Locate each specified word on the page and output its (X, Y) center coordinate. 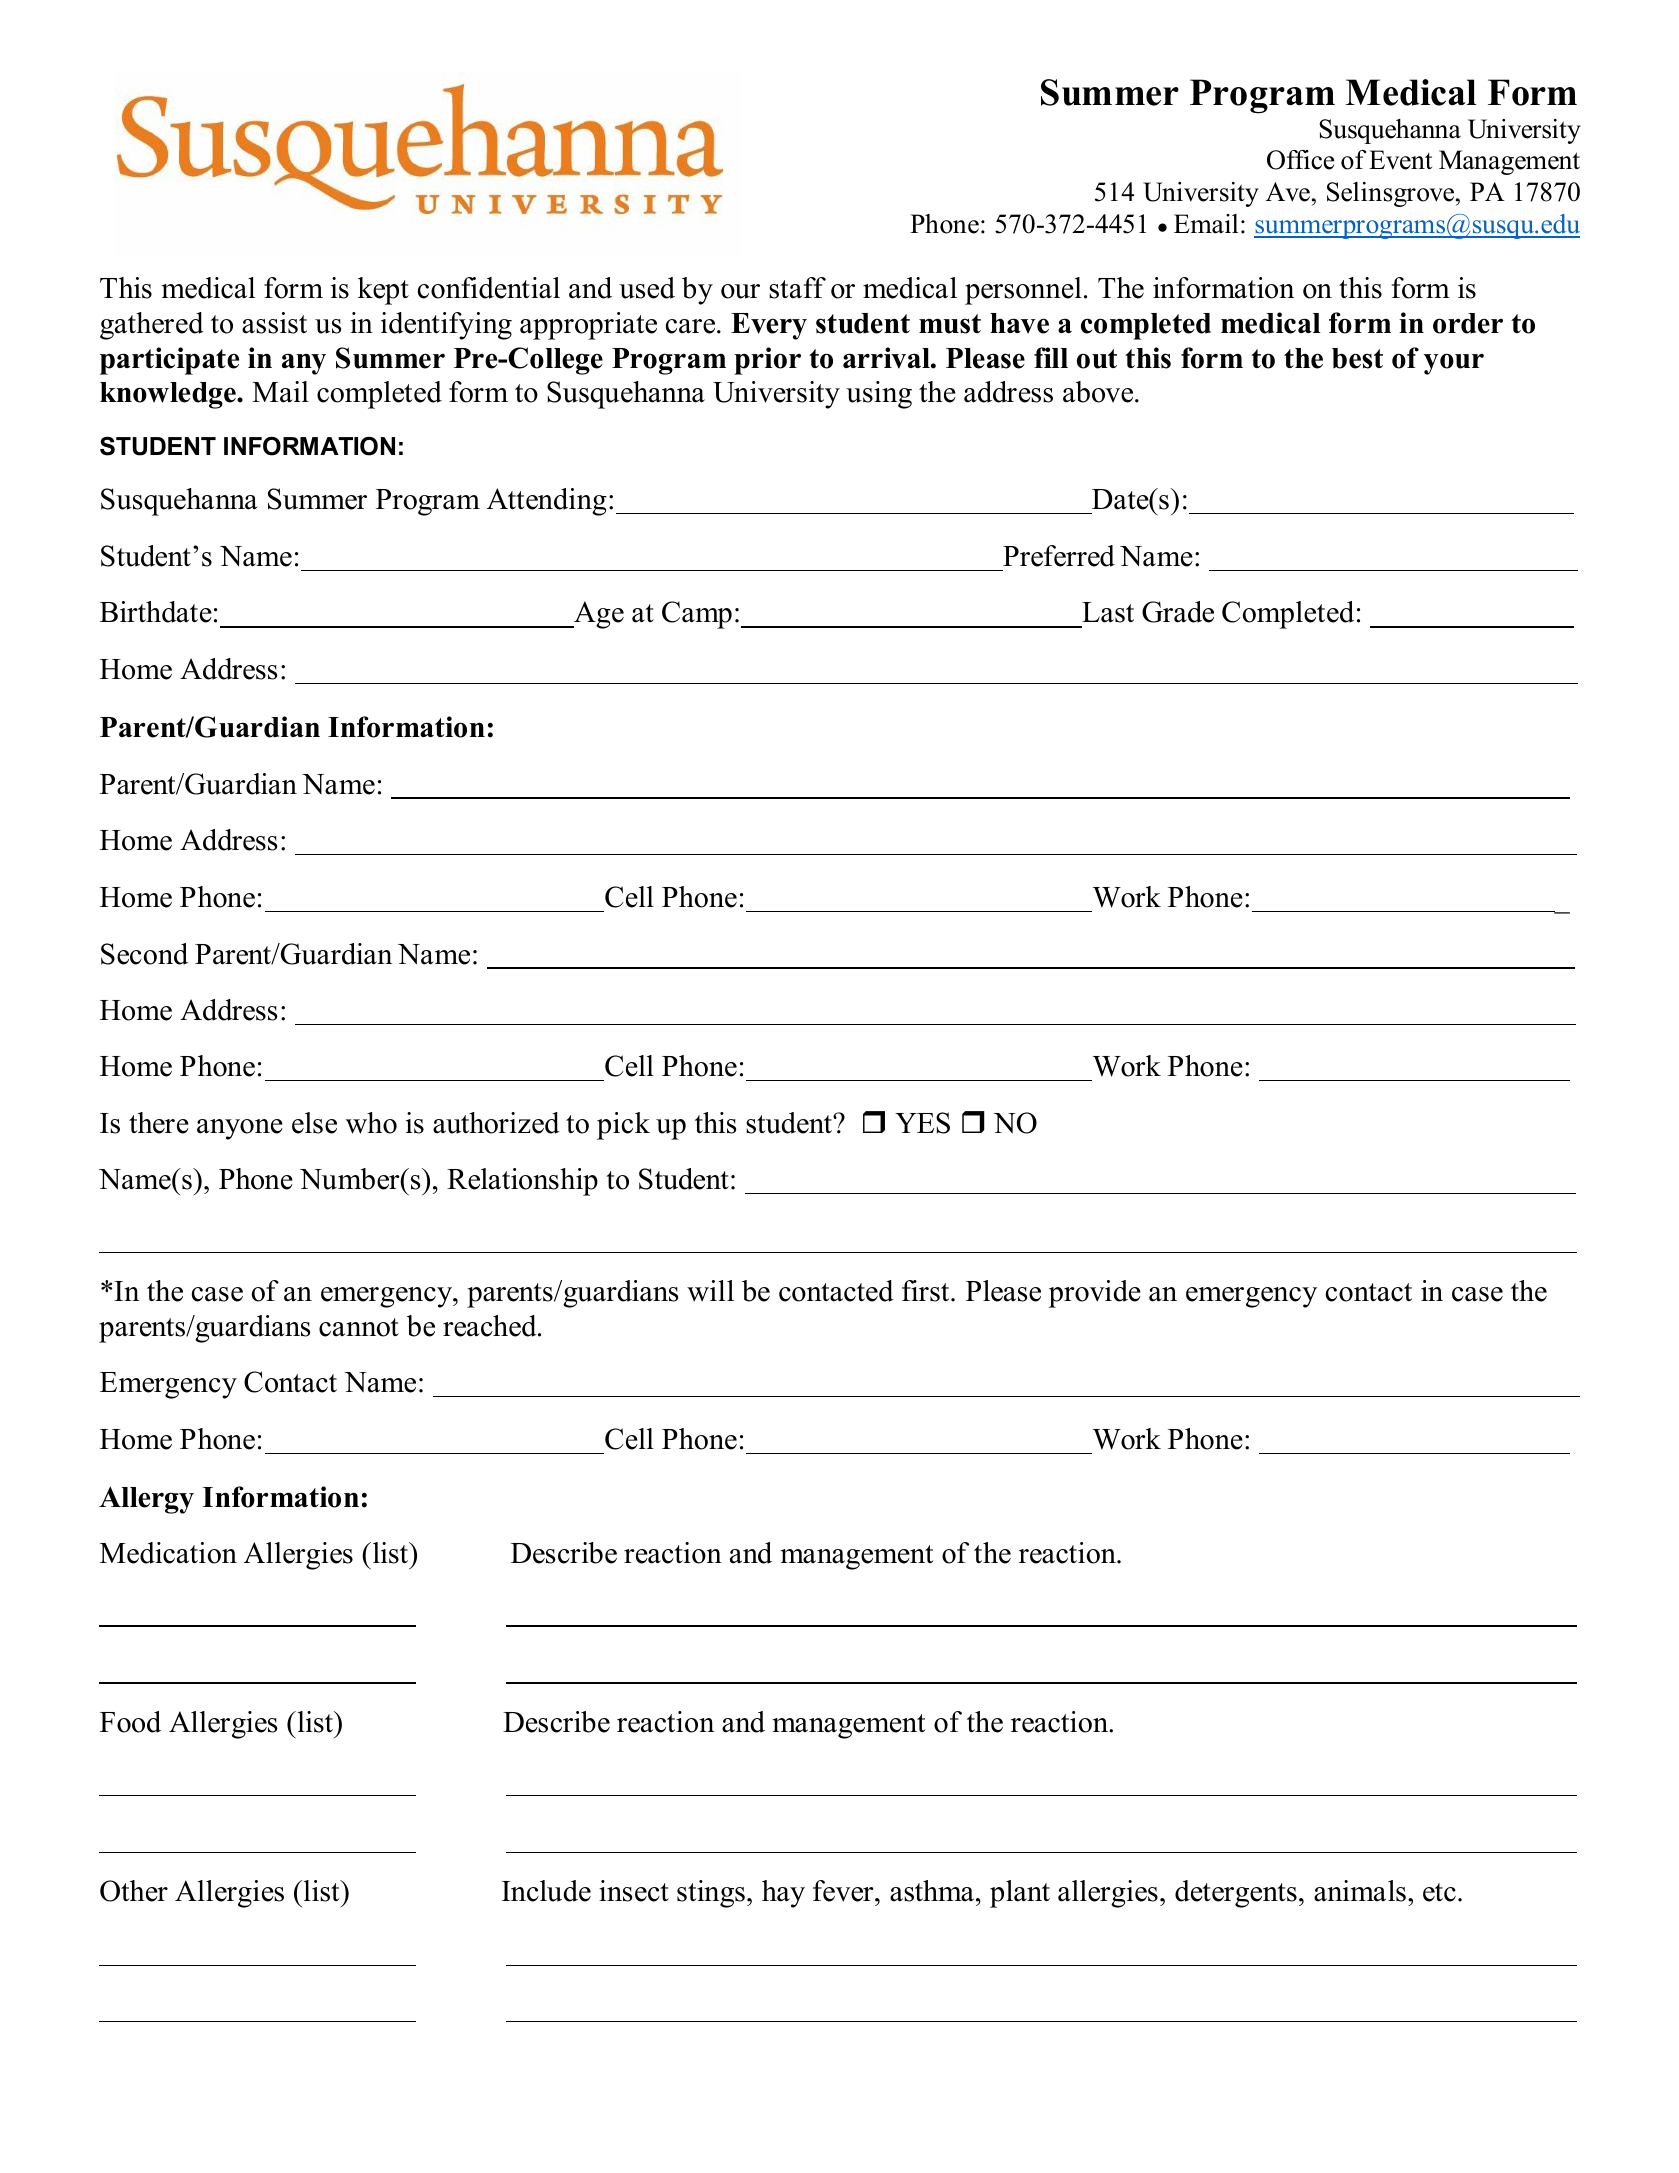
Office (1300, 160)
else (314, 1123)
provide (1095, 1294)
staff (797, 288)
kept (383, 291)
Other (134, 1891)
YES (922, 1123)
